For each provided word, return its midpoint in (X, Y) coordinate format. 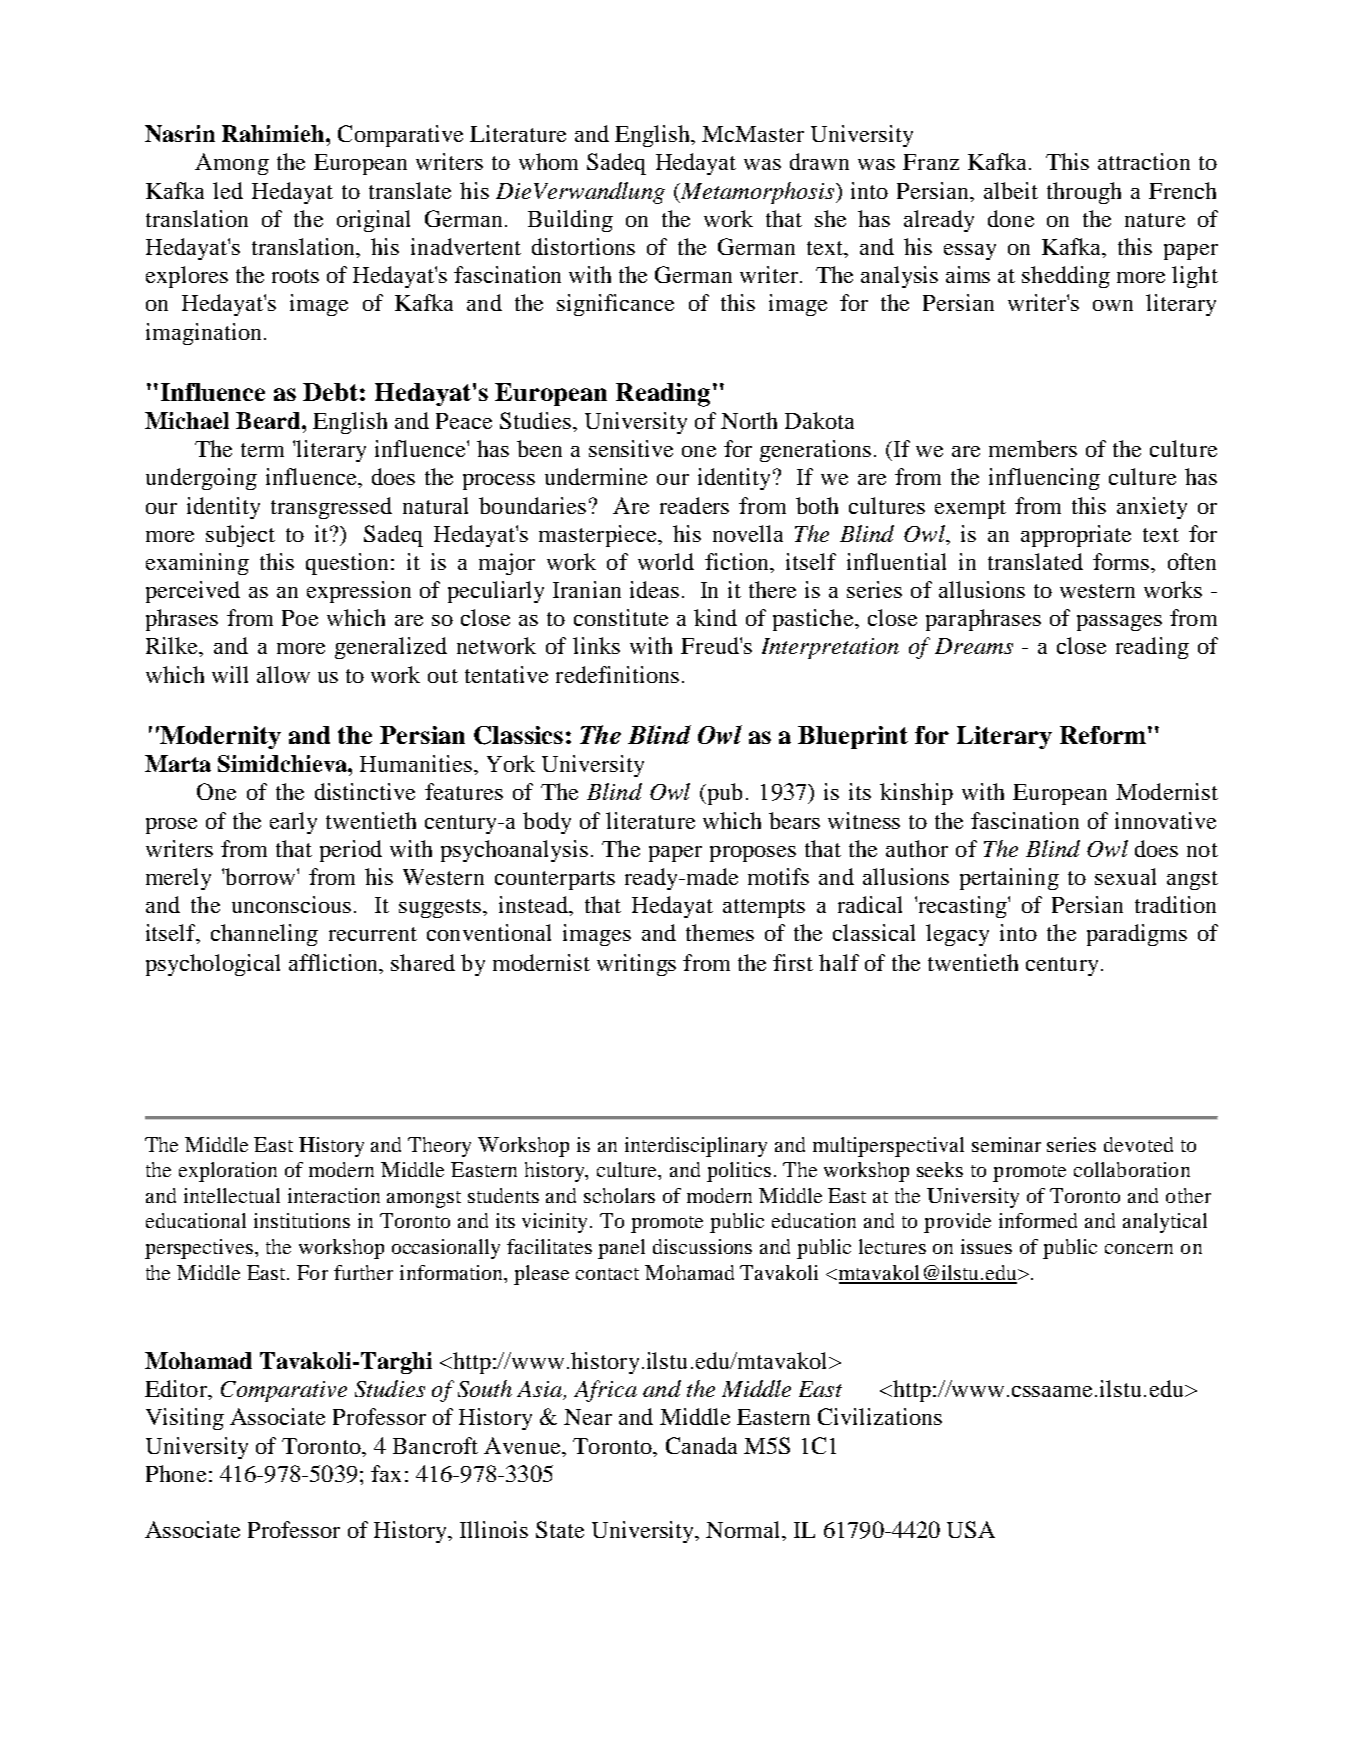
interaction (334, 1195)
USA (971, 1529)
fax (386, 1473)
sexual (1125, 876)
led (228, 190)
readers (694, 505)
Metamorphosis (757, 193)
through (1084, 193)
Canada (701, 1445)
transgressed (331, 508)
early (293, 823)
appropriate (1076, 536)
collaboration (1132, 1169)
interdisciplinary (696, 1147)
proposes (753, 854)
